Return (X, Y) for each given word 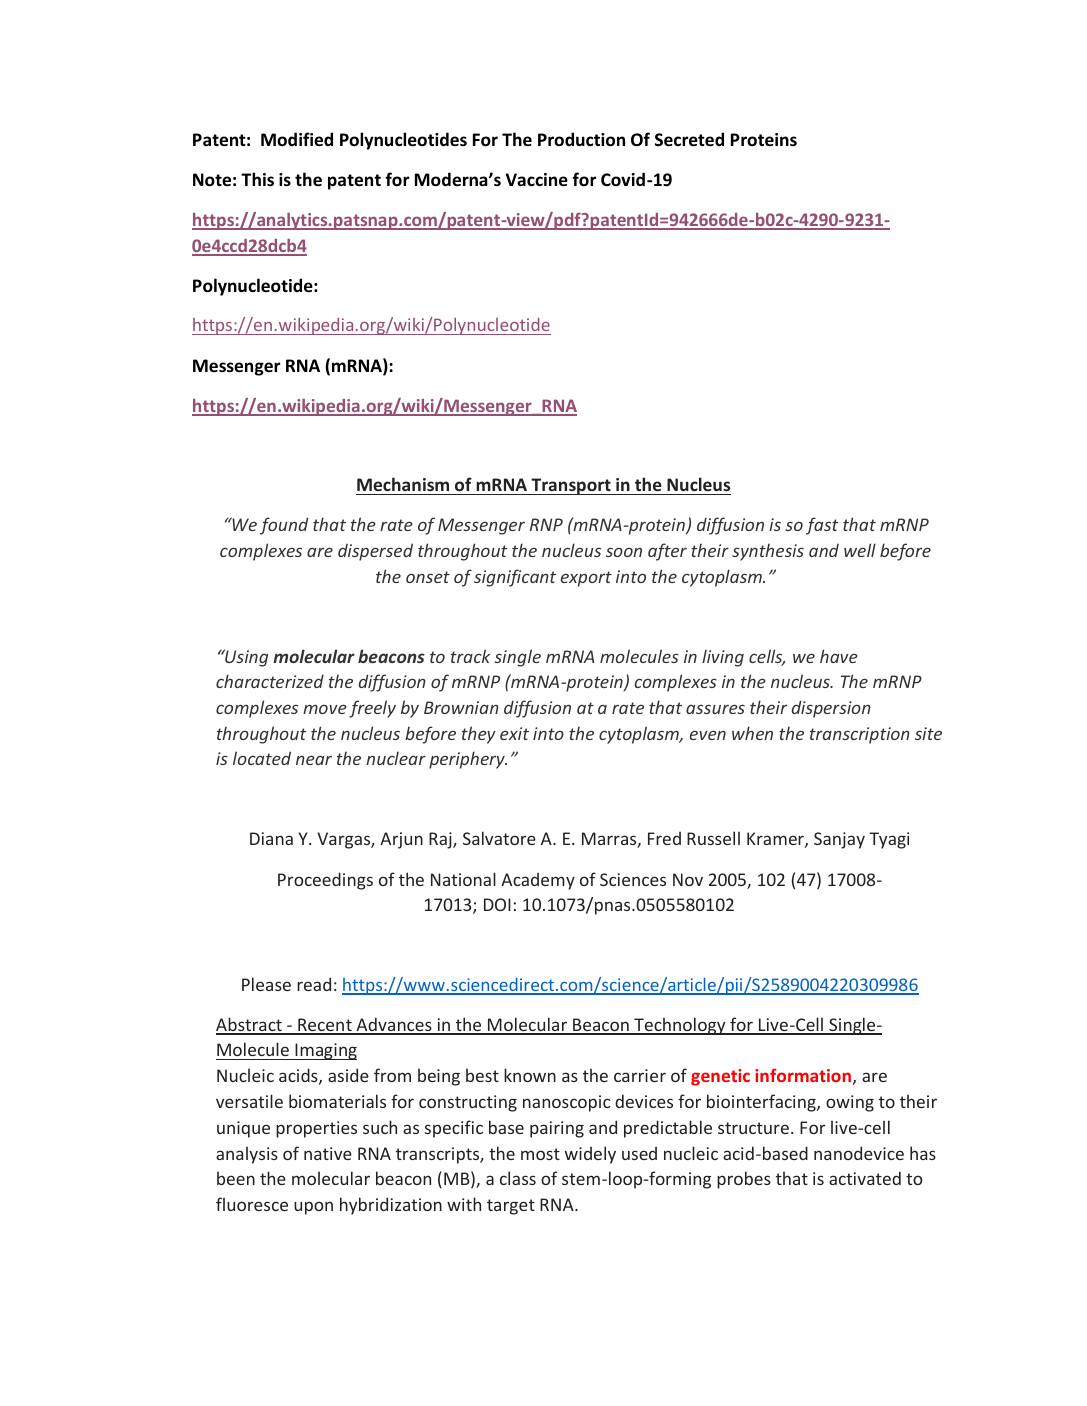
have (839, 656)
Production (581, 139)
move (325, 709)
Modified (297, 139)
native (328, 1153)
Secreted (689, 139)
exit (514, 733)
